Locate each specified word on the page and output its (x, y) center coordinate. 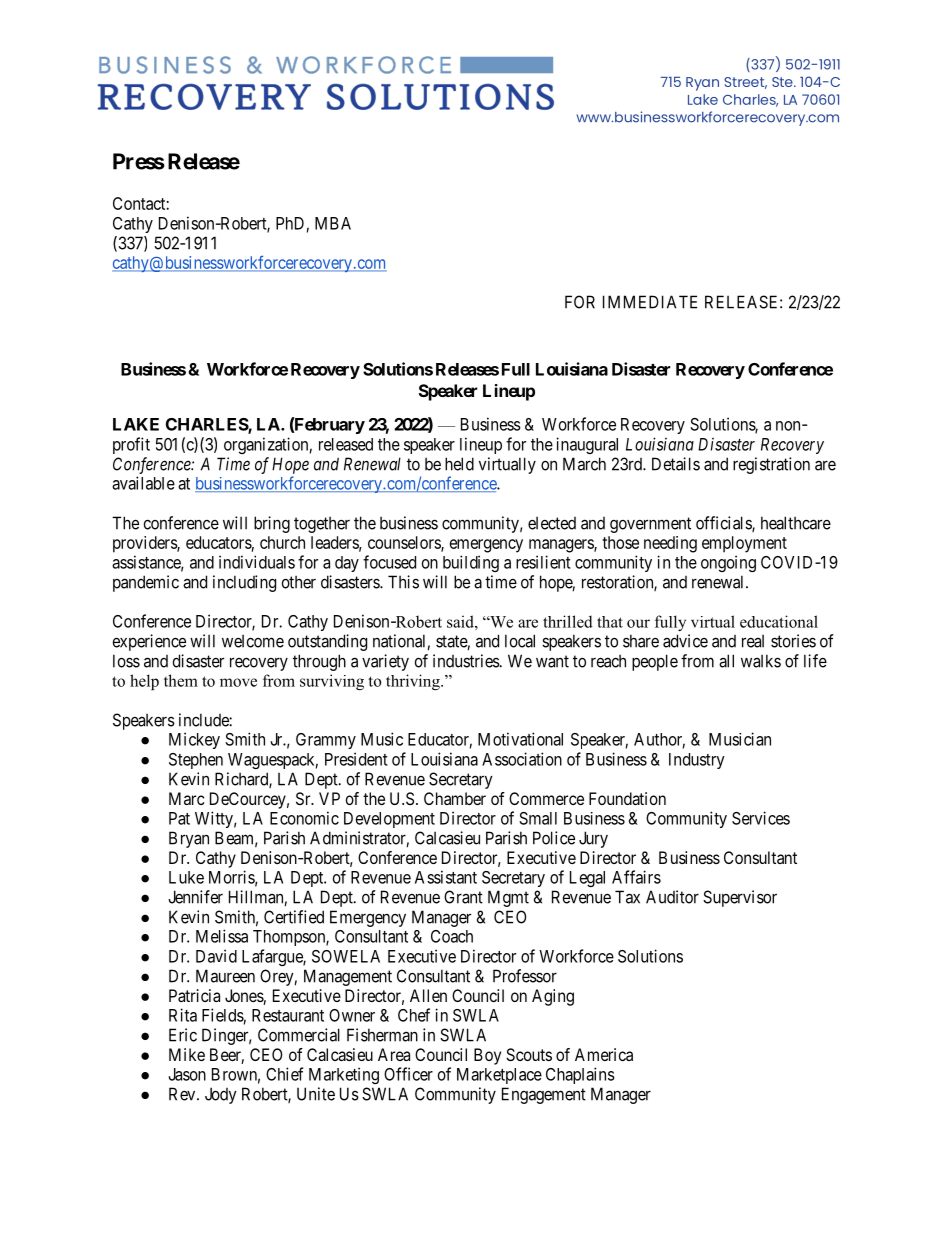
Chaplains (580, 1075)
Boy (487, 1056)
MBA (333, 223)
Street (745, 83)
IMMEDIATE (650, 302)
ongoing (728, 563)
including (244, 583)
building (471, 563)
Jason (187, 1074)
